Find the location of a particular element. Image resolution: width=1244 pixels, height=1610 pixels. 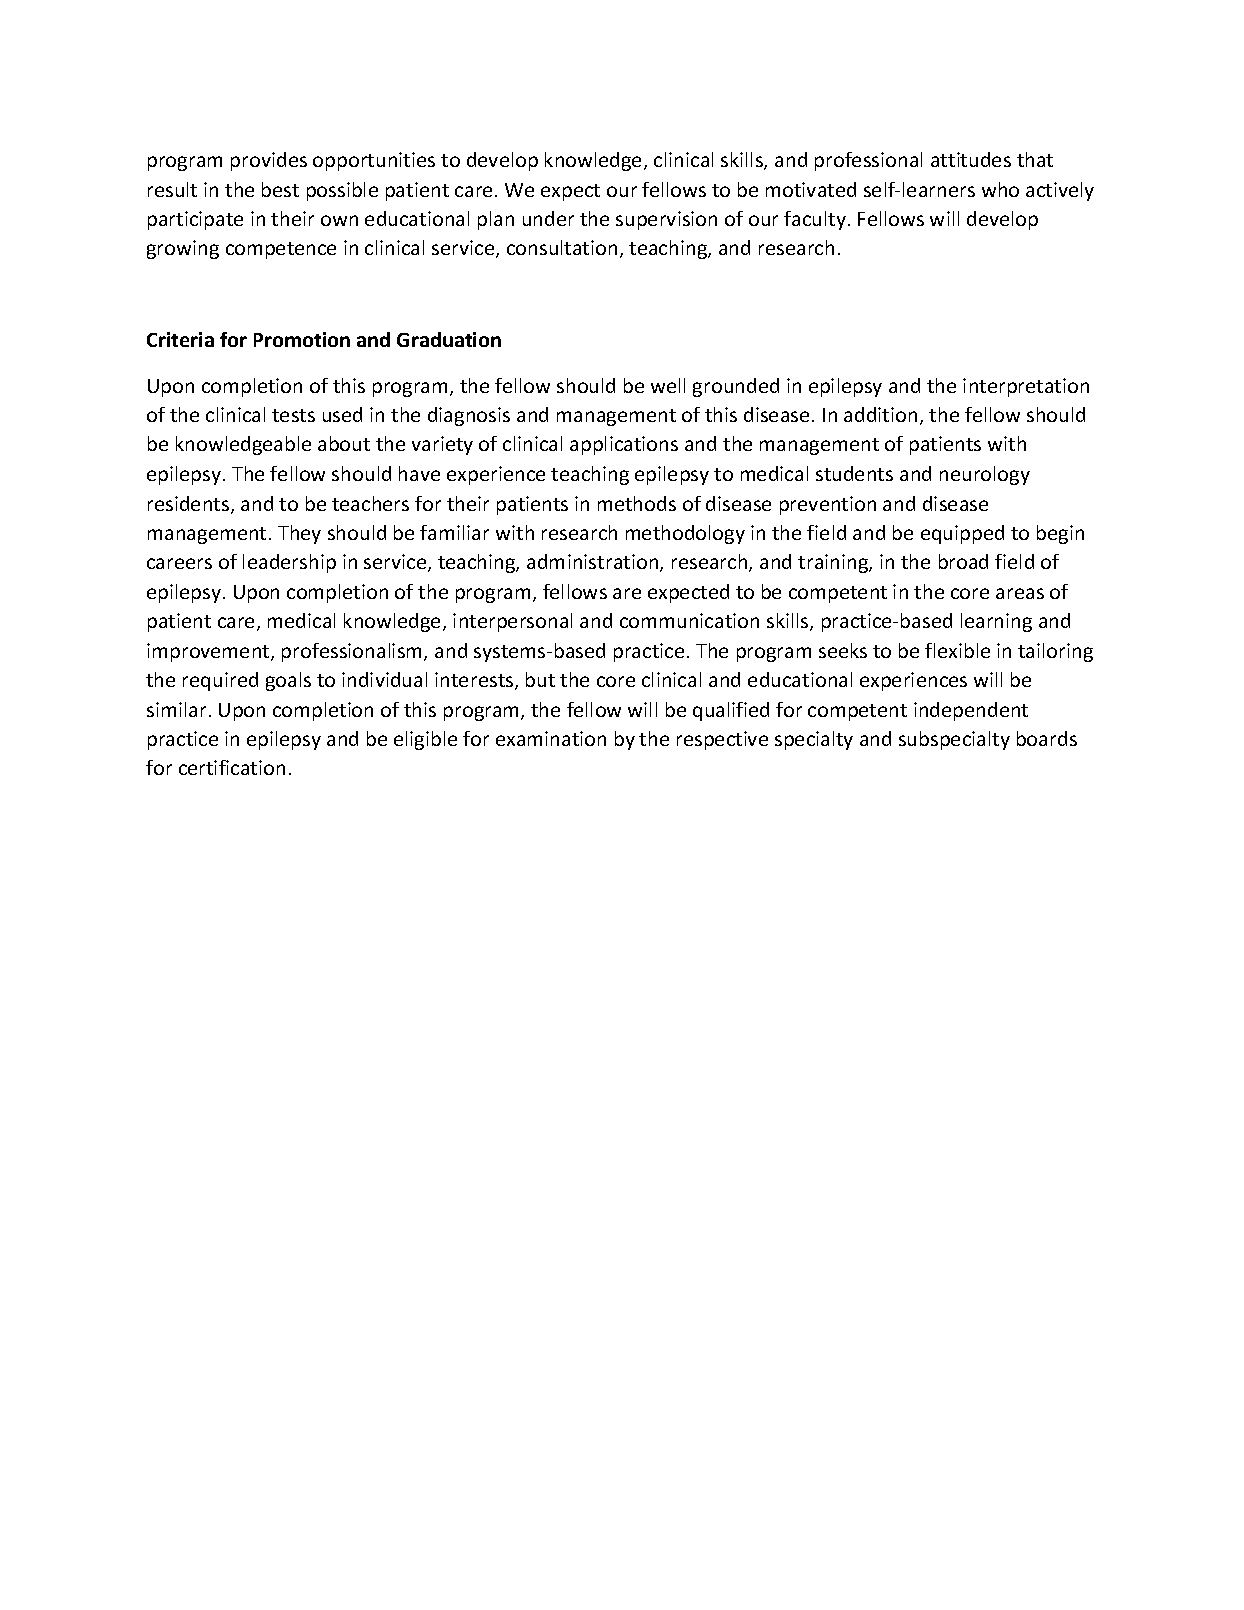

Promotion is located at coordinates (302, 339).
